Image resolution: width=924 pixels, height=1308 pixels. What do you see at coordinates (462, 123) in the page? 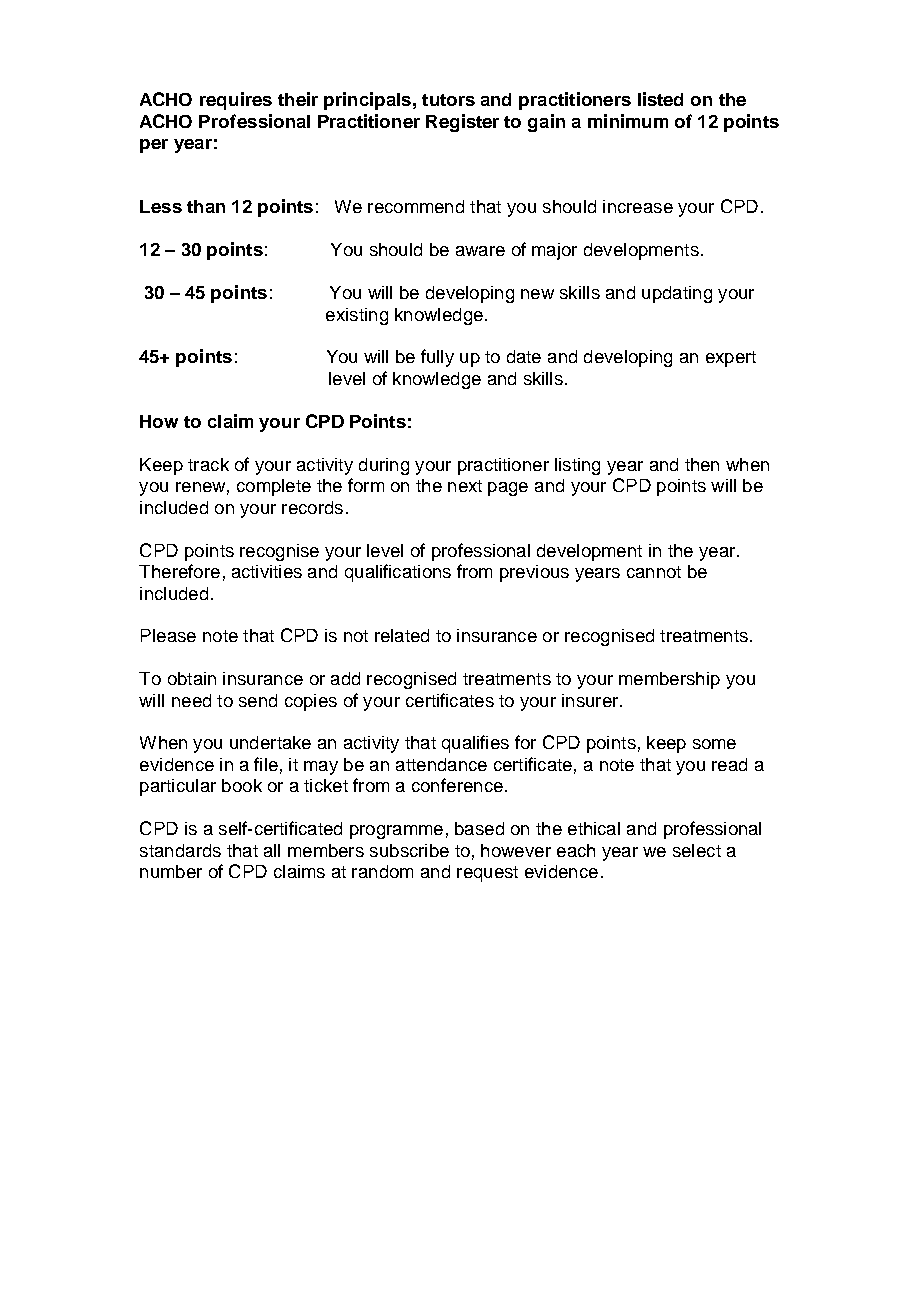
I see `Register` at bounding box center [462, 123].
